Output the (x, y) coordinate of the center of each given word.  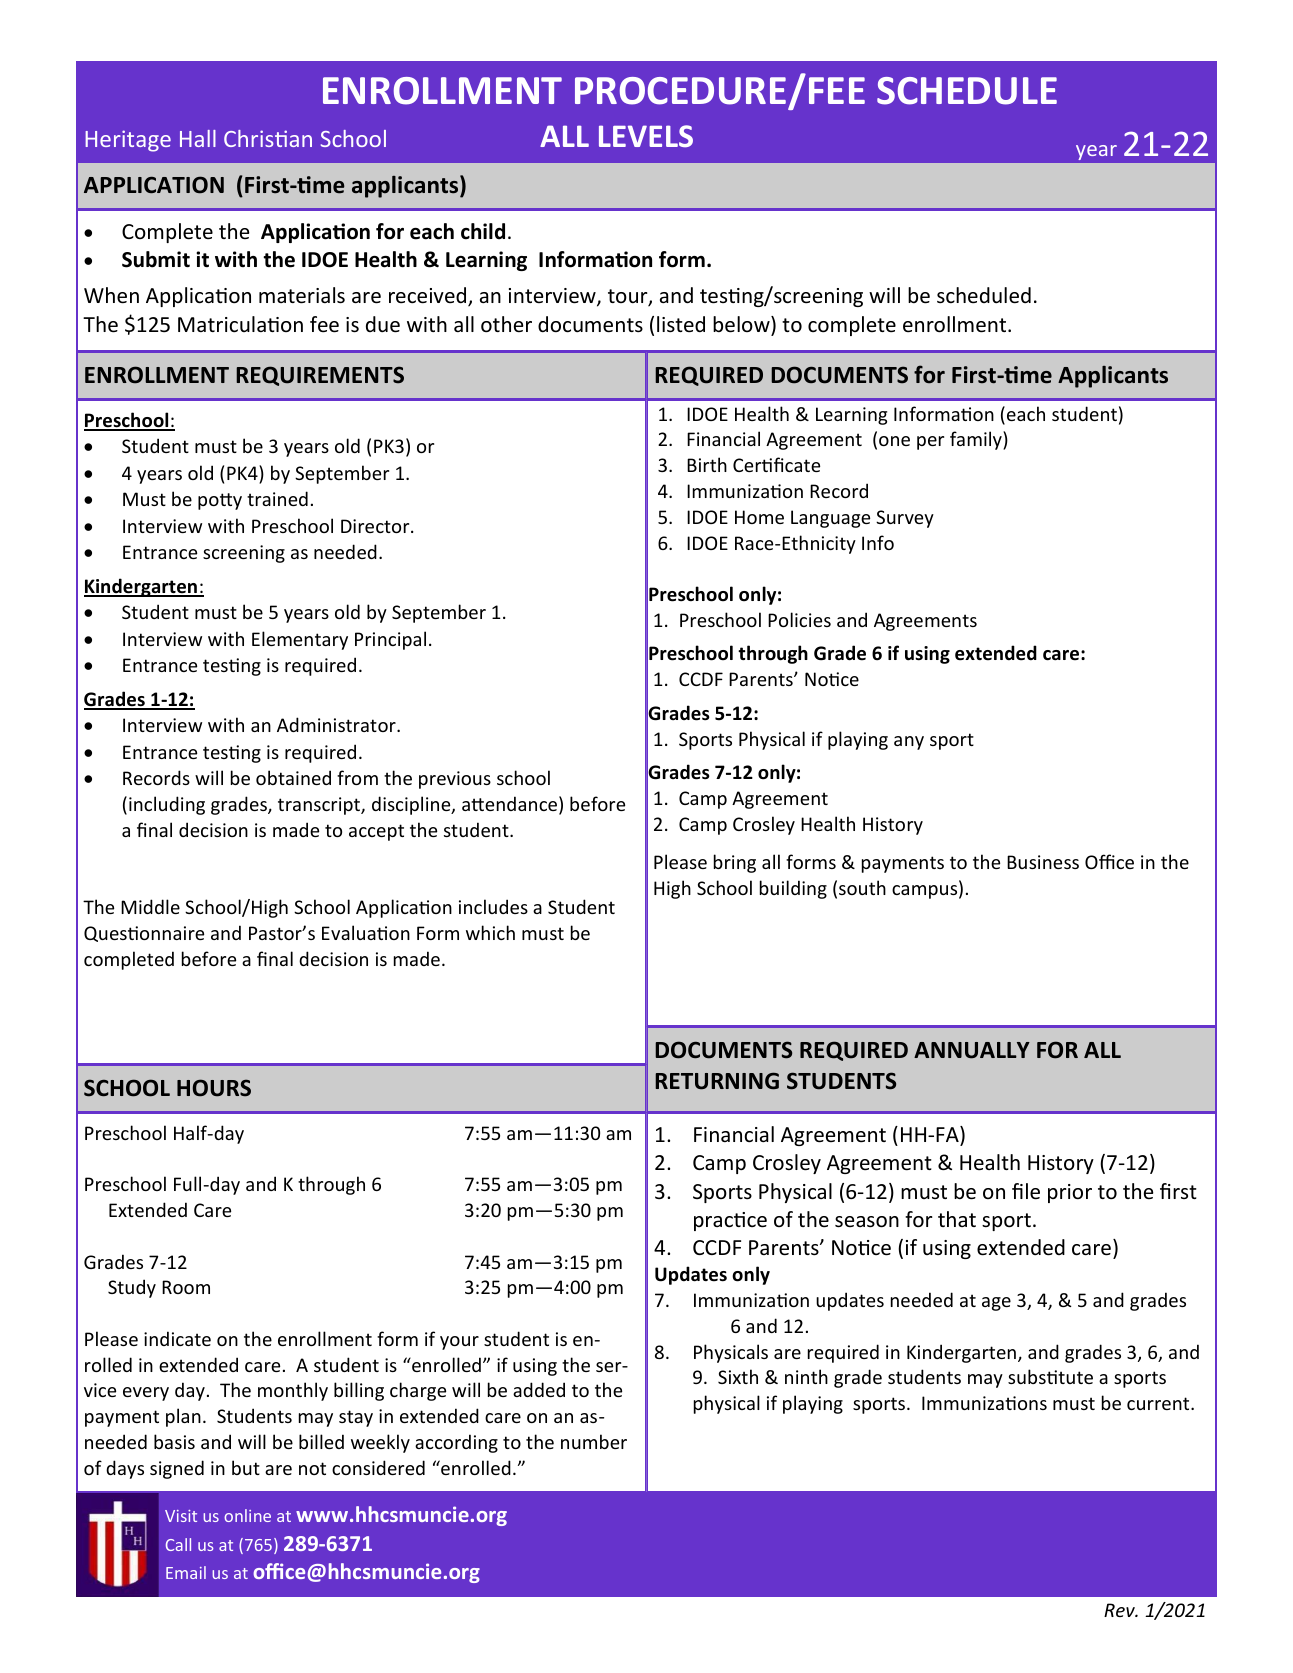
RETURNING (717, 1081)
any (909, 743)
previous (455, 780)
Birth (707, 464)
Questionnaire (144, 934)
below (742, 324)
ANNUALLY (972, 1050)
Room (186, 1287)
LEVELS (646, 136)
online (247, 1515)
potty (220, 501)
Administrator (337, 724)
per (930, 443)
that (957, 1219)
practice (730, 1221)
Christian (268, 138)
